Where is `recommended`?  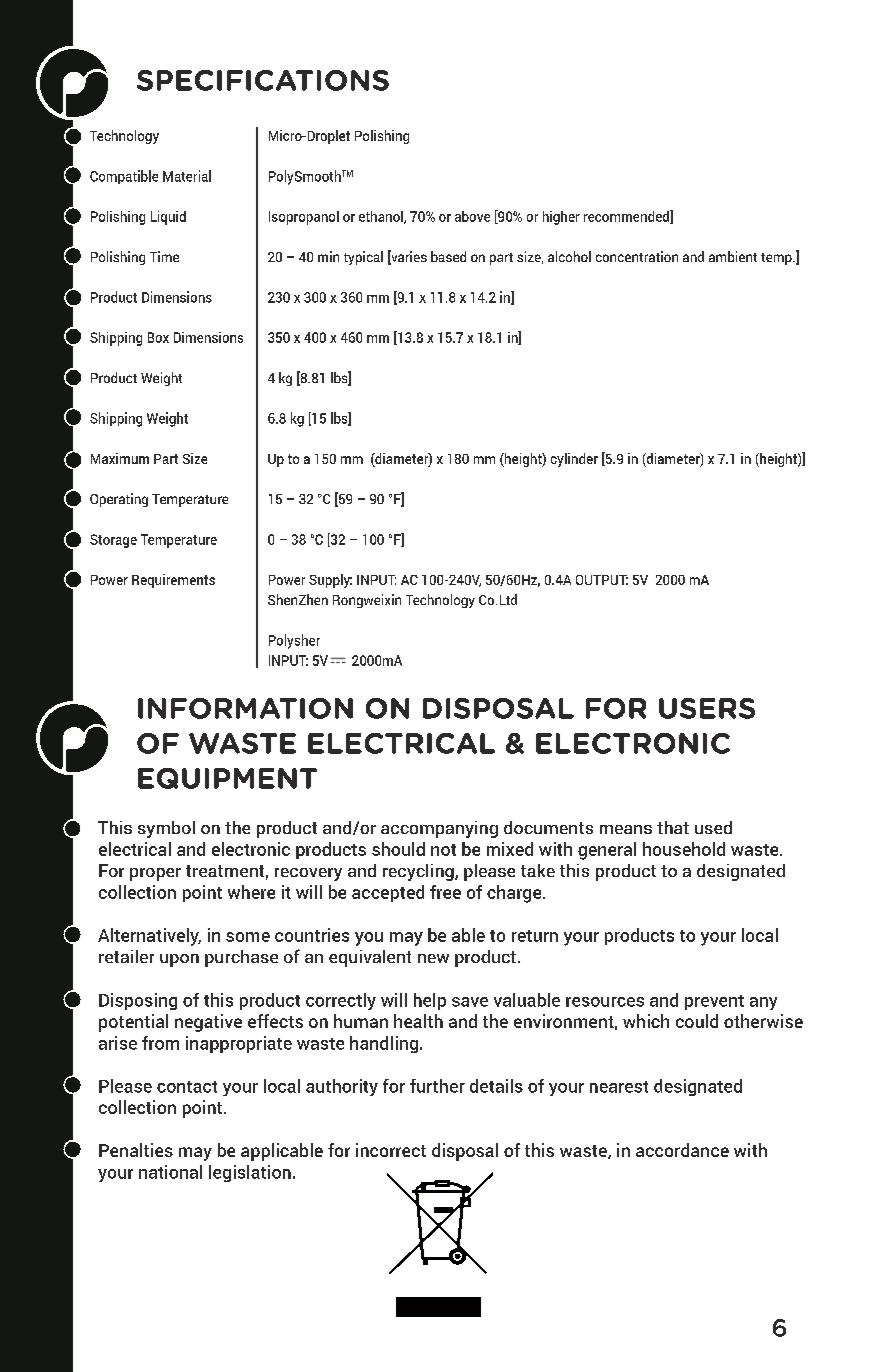 recommended is located at coordinates (627, 217).
